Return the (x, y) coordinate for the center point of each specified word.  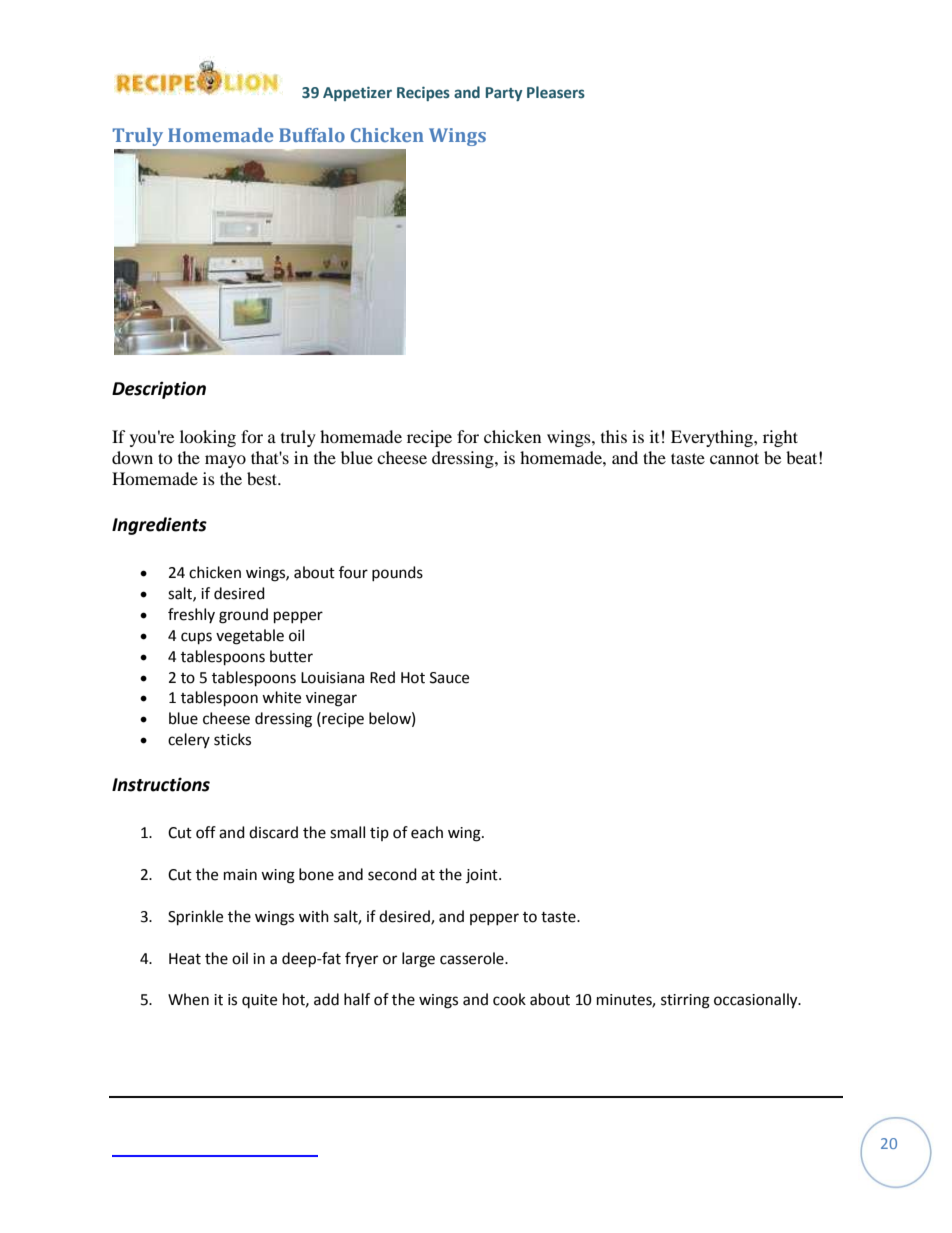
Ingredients (159, 526)
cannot (734, 458)
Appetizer (357, 93)
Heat (185, 959)
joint (483, 876)
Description (159, 390)
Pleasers (556, 92)
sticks (232, 739)
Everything (713, 438)
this (614, 436)
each (427, 832)
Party (504, 94)
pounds (397, 573)
